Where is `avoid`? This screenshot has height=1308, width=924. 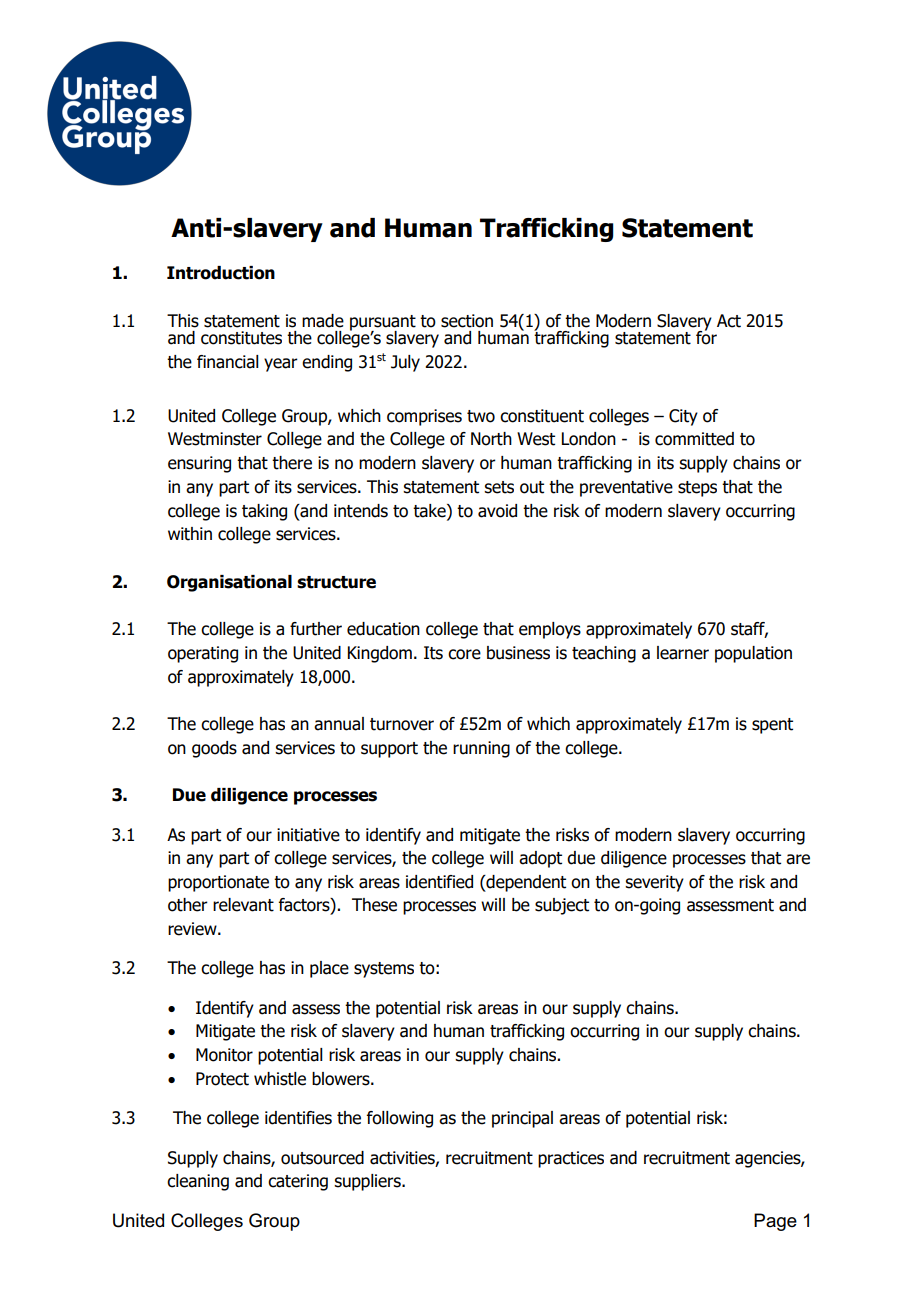 avoid is located at coordinates (497, 511).
